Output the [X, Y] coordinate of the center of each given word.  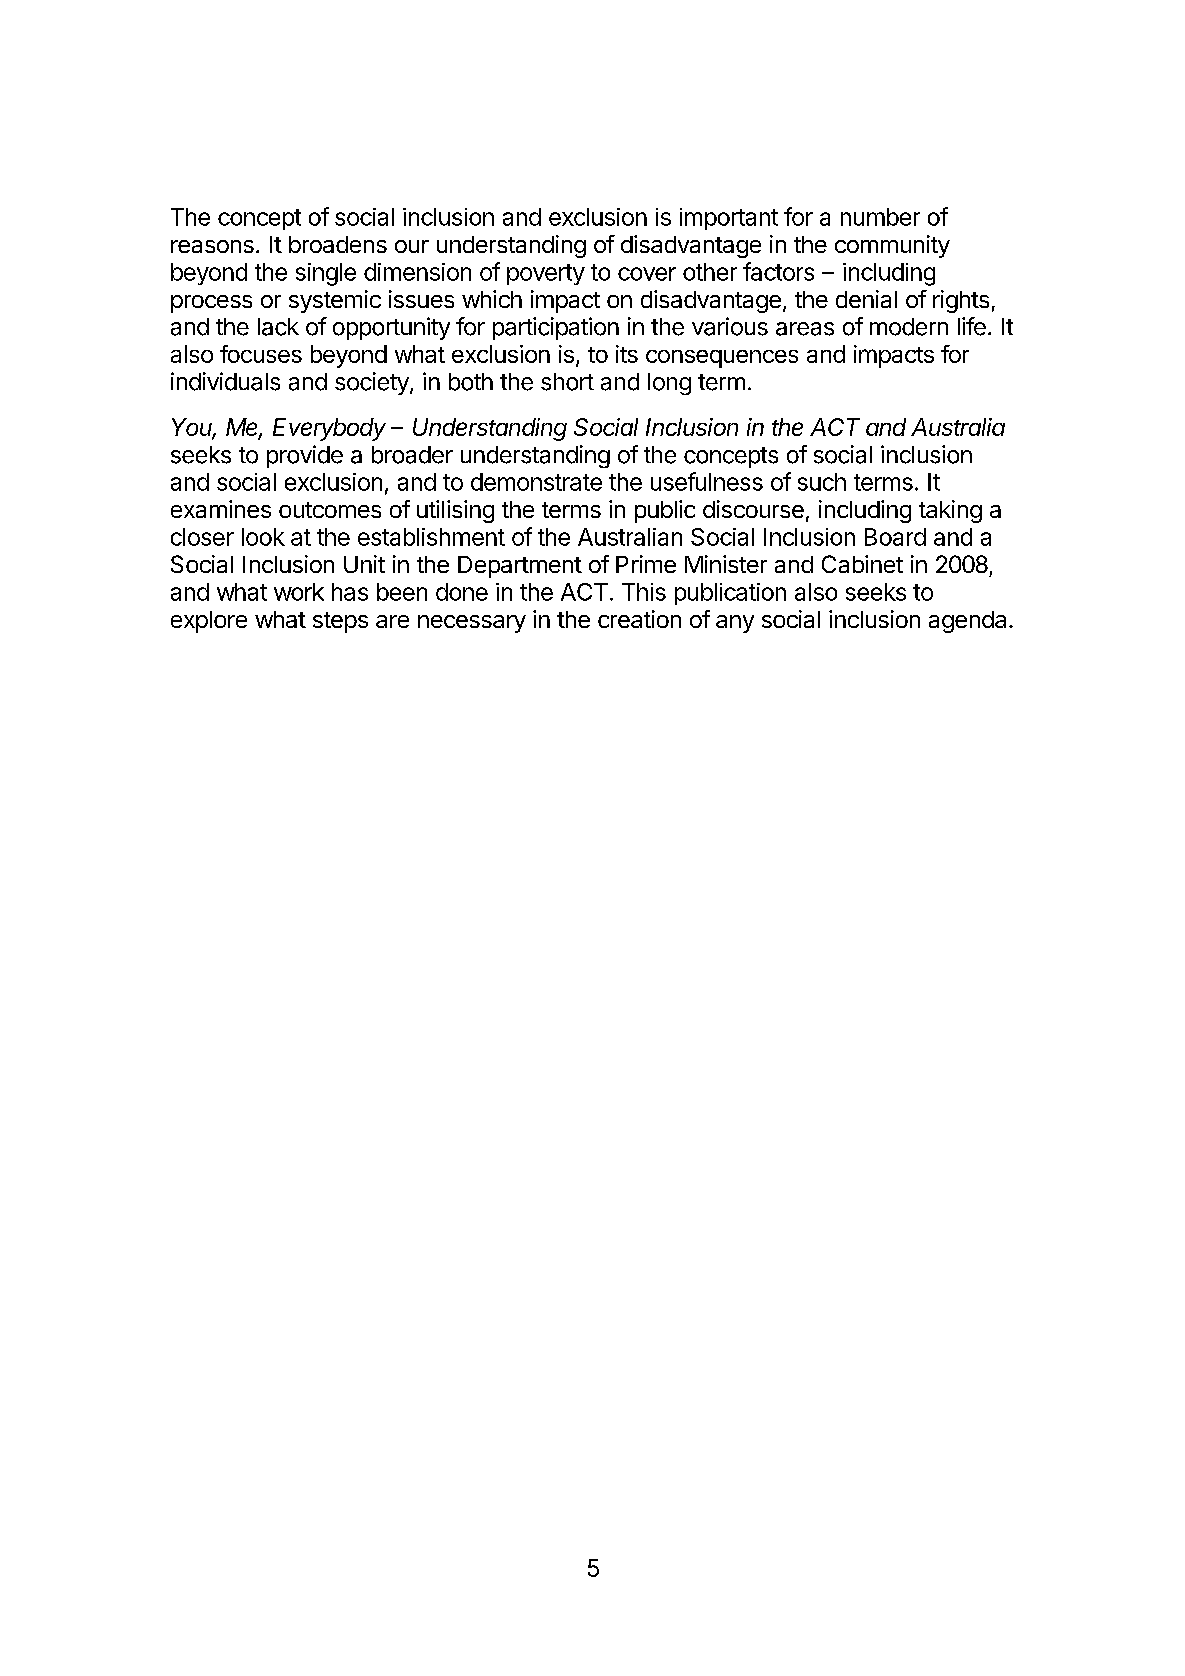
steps [340, 622]
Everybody [329, 429]
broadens [338, 244]
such [822, 482]
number [880, 217]
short [567, 382]
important [729, 219]
